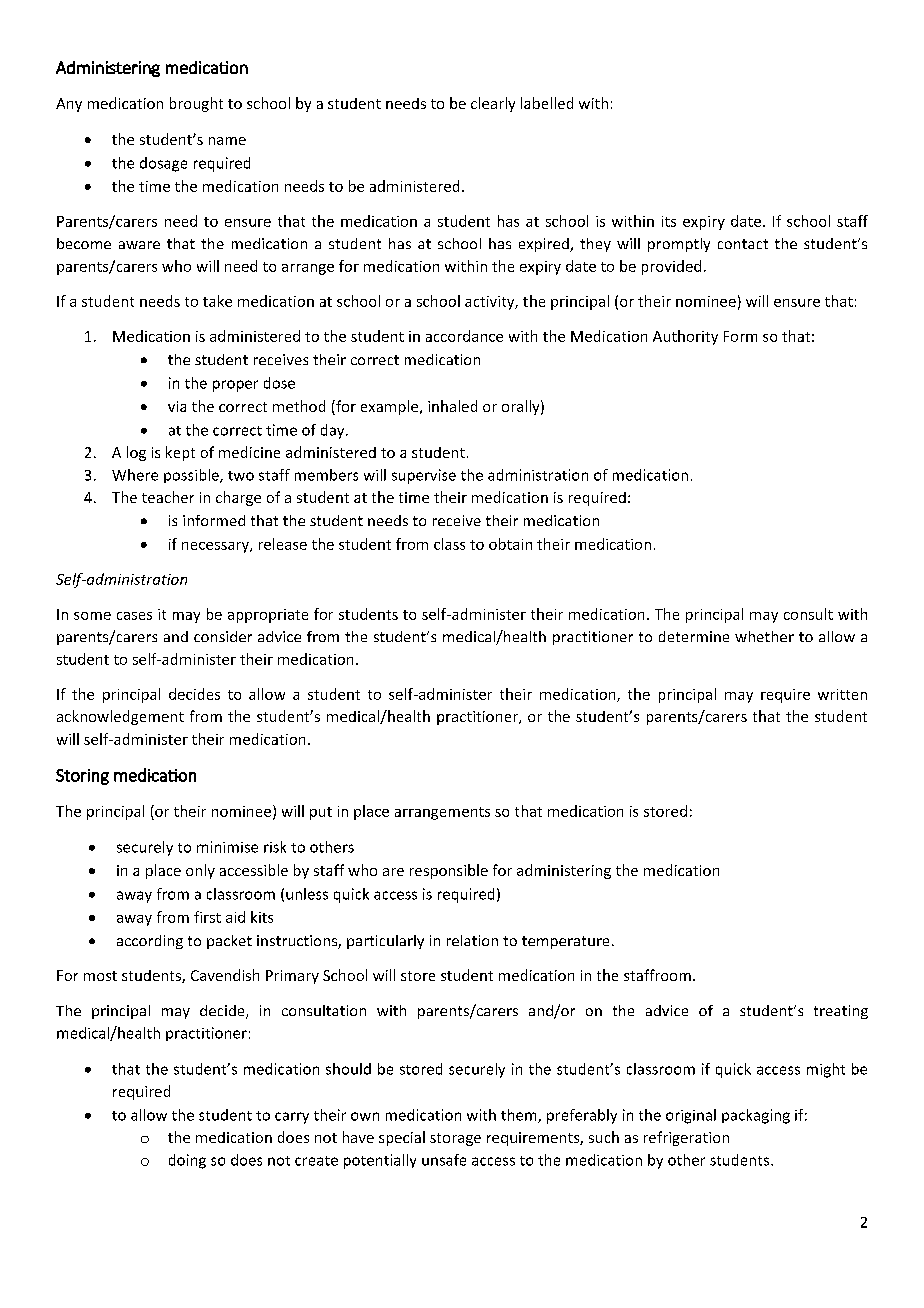 Image resolution: width=924 pixels, height=1308 pixels. Describe the element at coordinates (134, 616) in the document. I see `cases` at that location.
